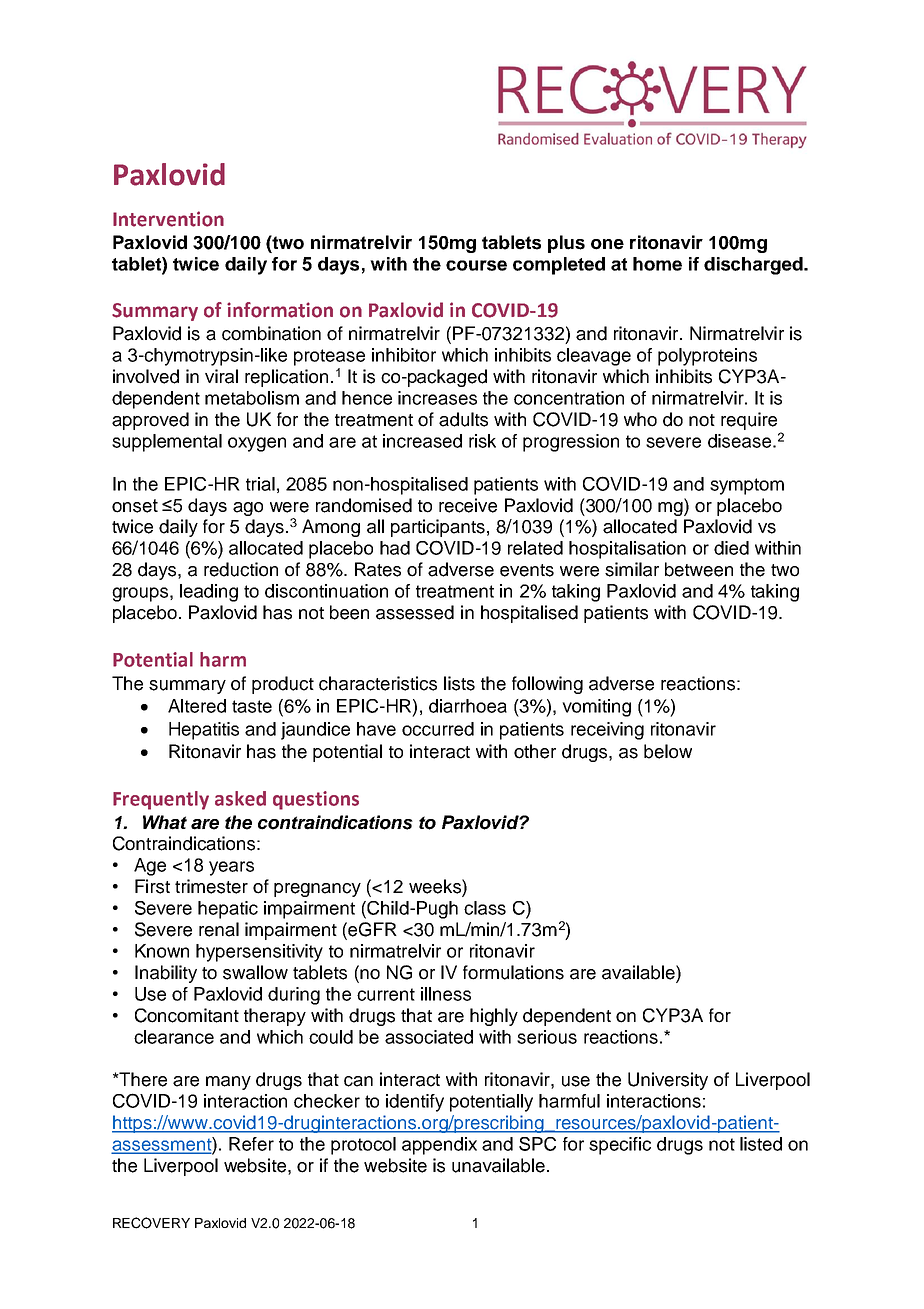 The image size is (924, 1309). Describe the element at coordinates (668, 751) in the document. I see `below` at that location.
